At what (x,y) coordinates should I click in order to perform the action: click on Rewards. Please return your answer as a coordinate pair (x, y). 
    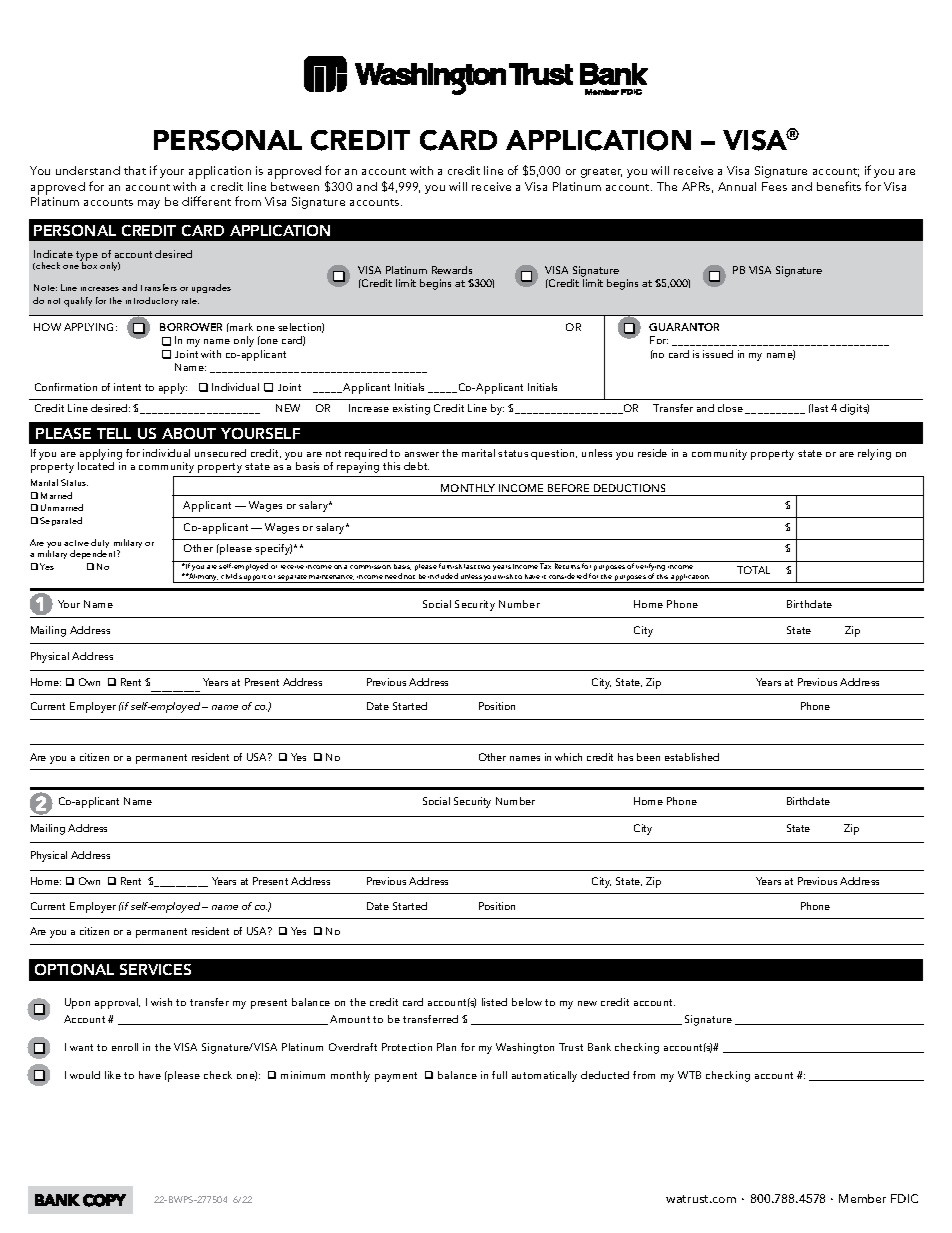
    Looking at the image, I should click on (452, 270).
